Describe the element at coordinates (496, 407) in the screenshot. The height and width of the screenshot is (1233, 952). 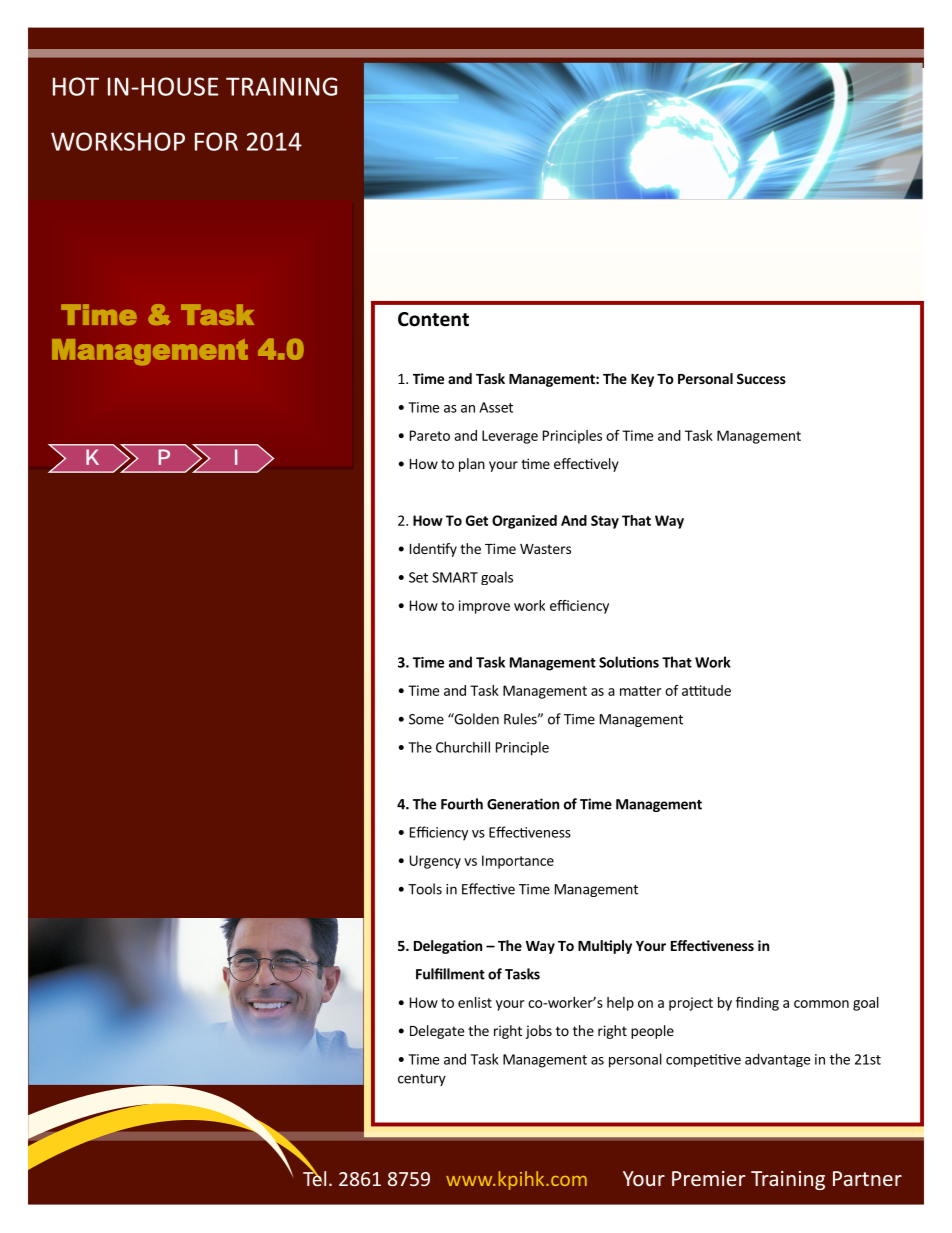
I see `Asset` at that location.
